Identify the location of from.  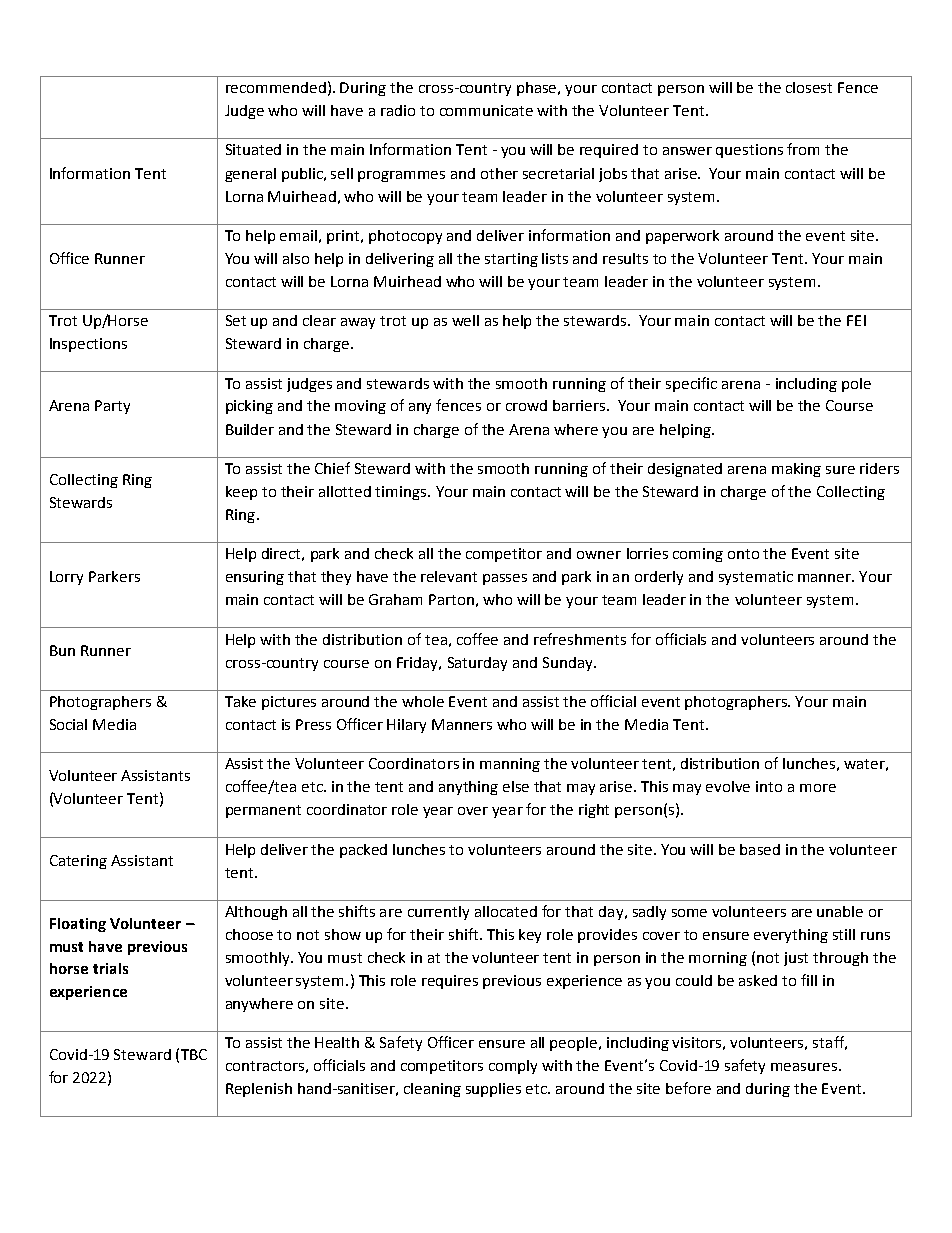
(803, 149).
